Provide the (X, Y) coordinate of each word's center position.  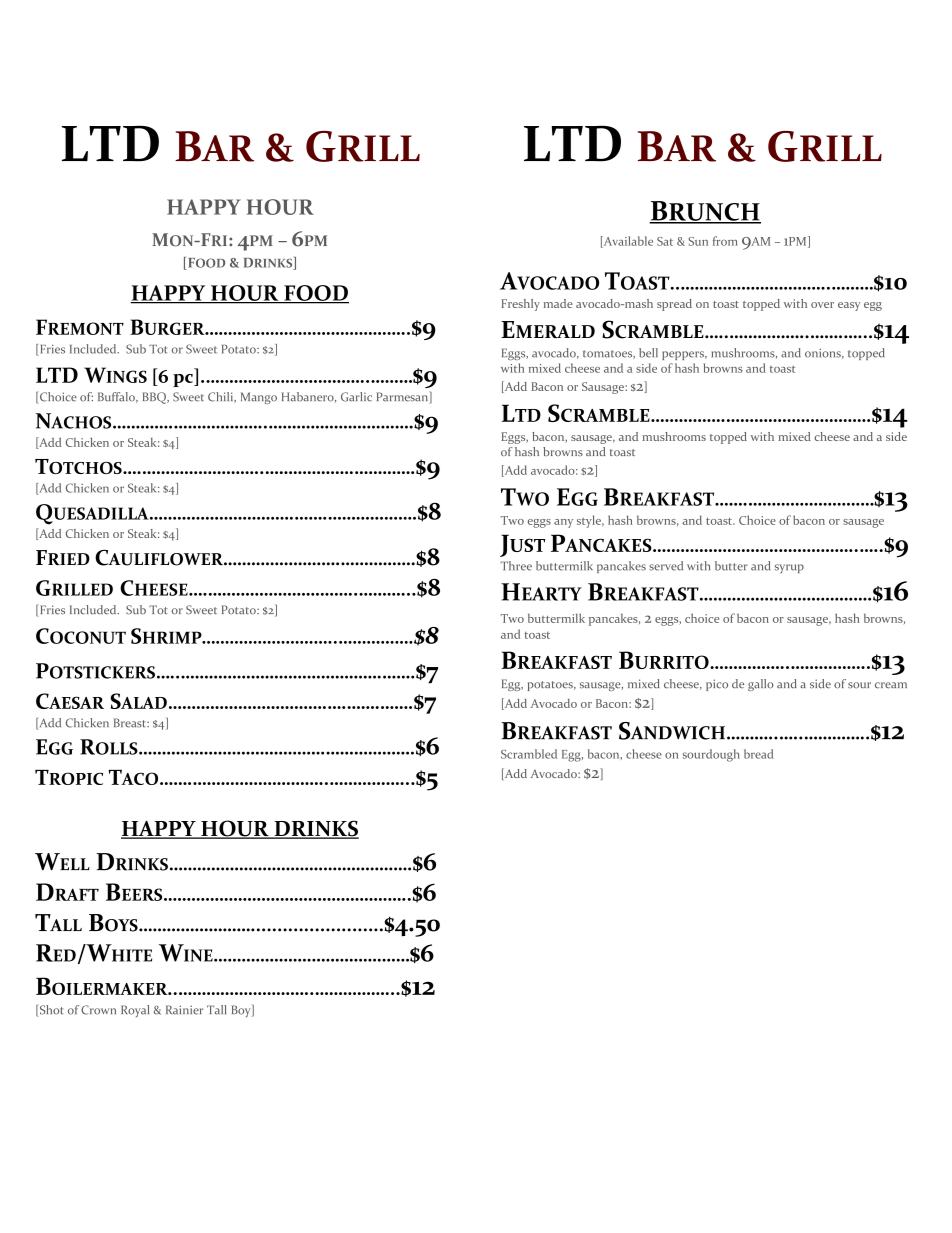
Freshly (520, 305)
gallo (761, 685)
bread (758, 754)
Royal (135, 1011)
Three (516, 566)
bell (648, 353)
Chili (222, 397)
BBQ (155, 398)
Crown (98, 1010)
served (666, 566)
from (725, 241)
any (563, 523)
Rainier (184, 1010)
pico (717, 685)
